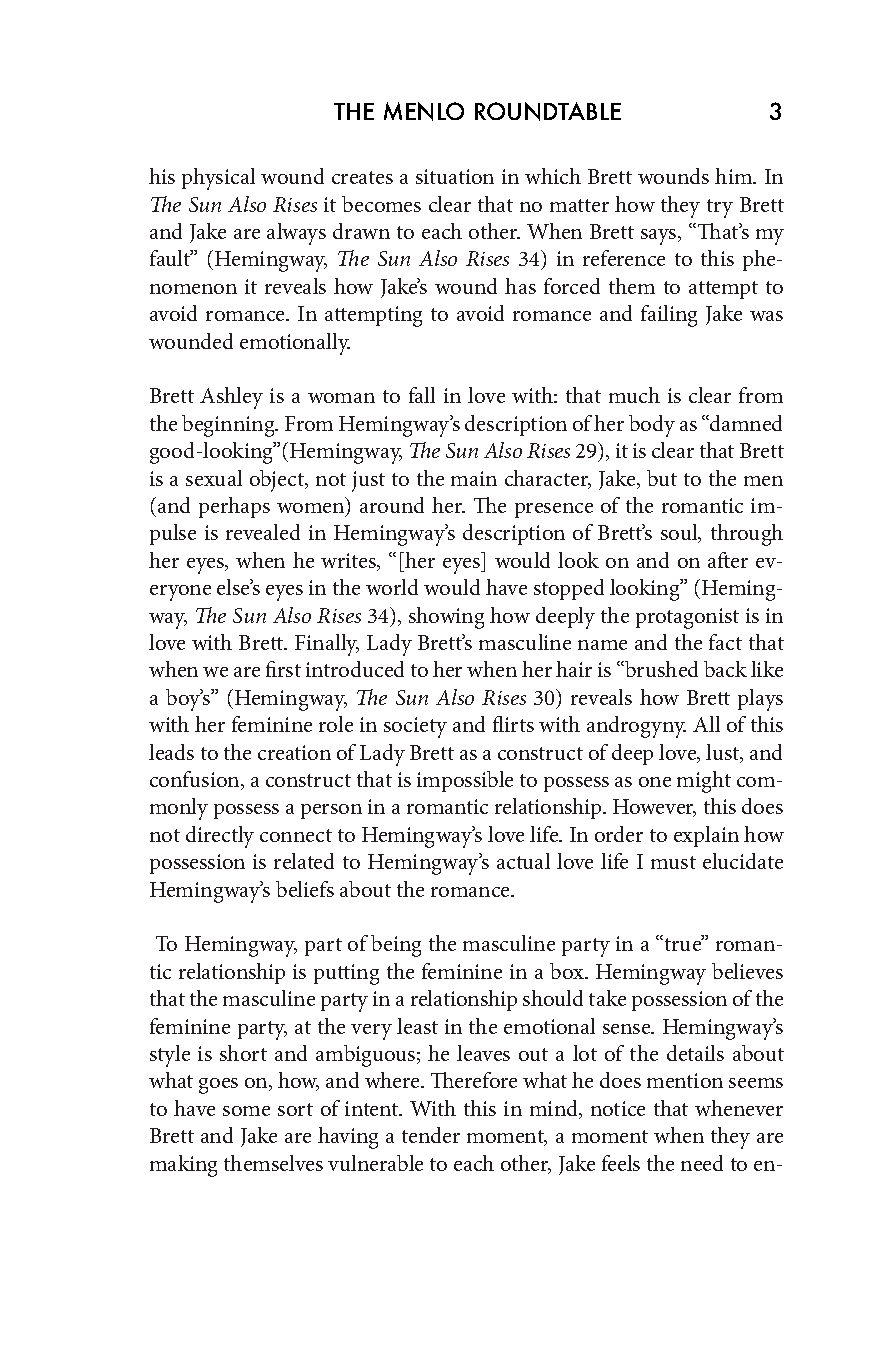 This document has height=1345, width=896. What do you see at coordinates (283, 669) in the document?
I see `first` at bounding box center [283, 669].
